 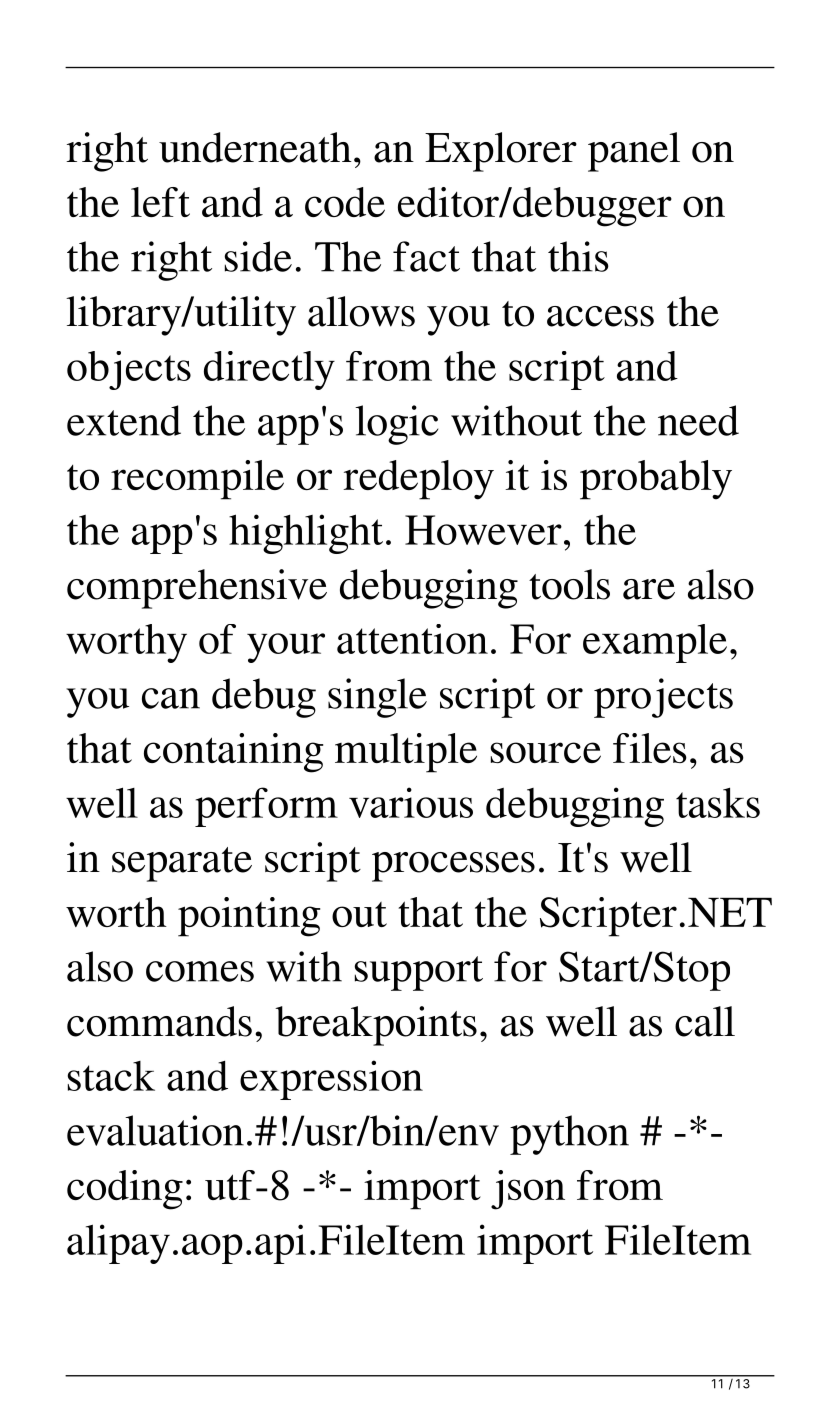 I want to click on json, so click(x=528, y=1190).
